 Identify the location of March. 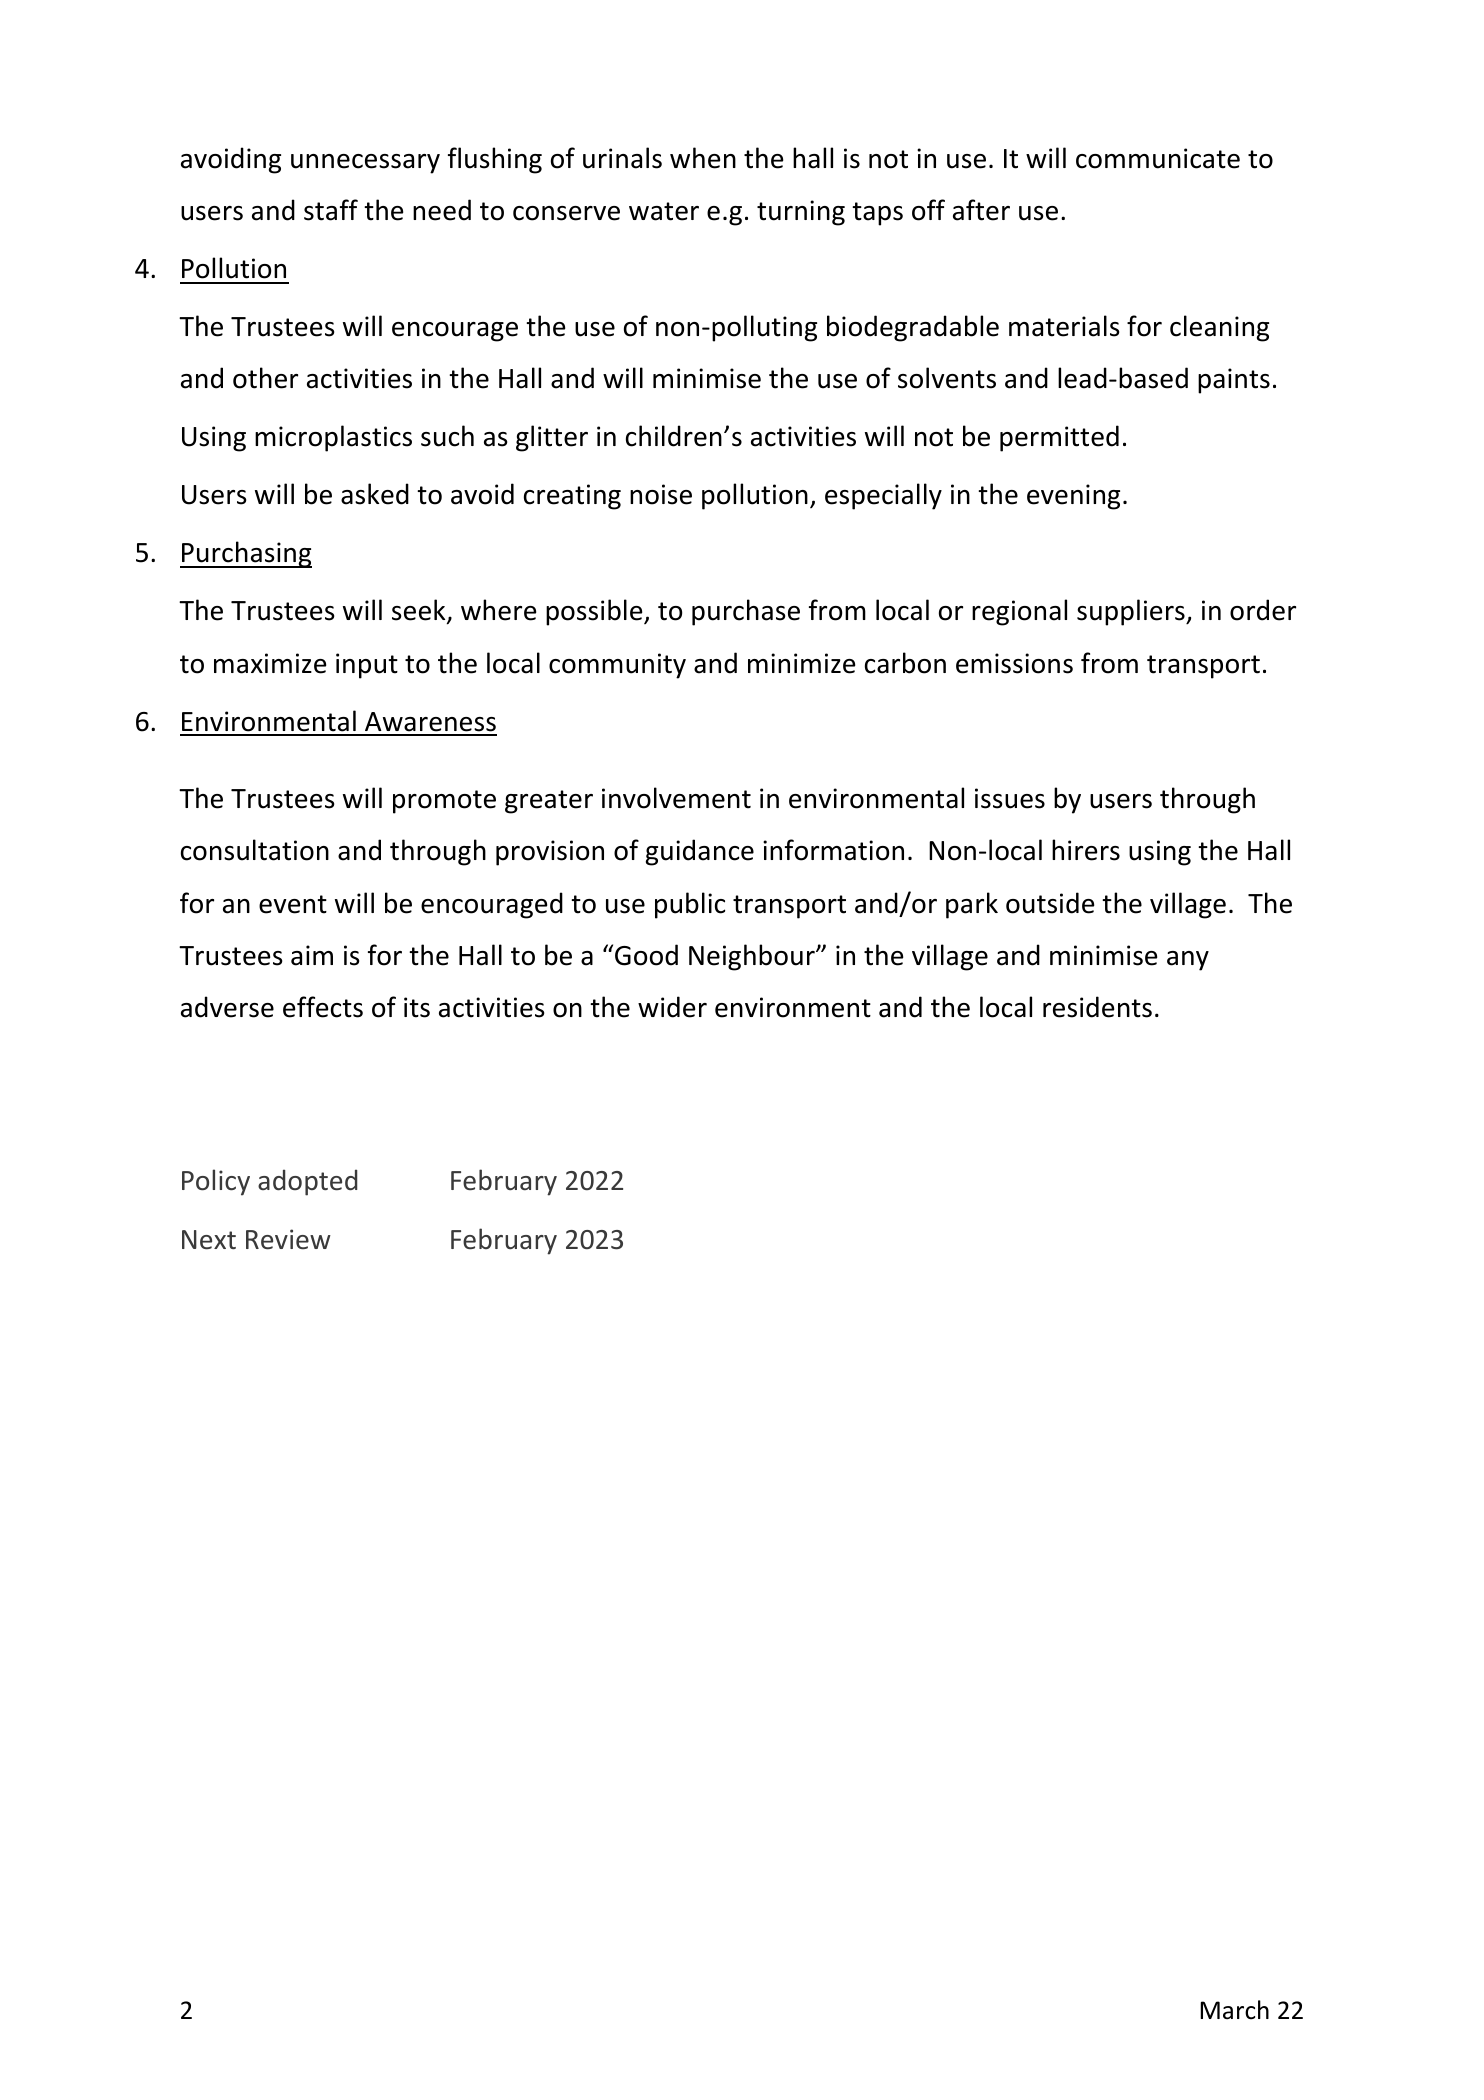
(1234, 2010).
